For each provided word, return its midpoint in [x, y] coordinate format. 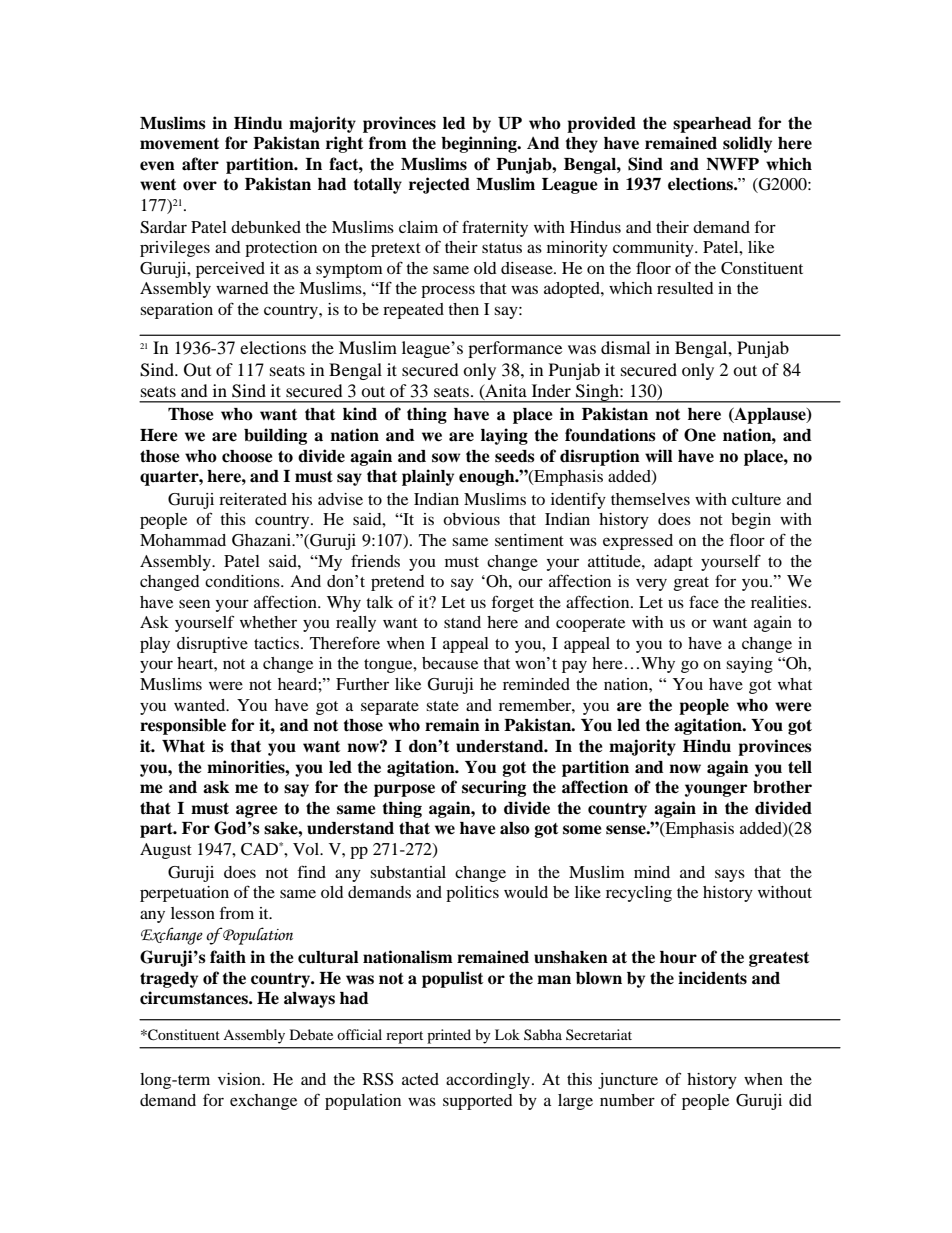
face [704, 601]
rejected [439, 185]
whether [268, 622]
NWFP [732, 164]
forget [513, 603]
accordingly [489, 1081]
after [200, 164]
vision [240, 1079]
